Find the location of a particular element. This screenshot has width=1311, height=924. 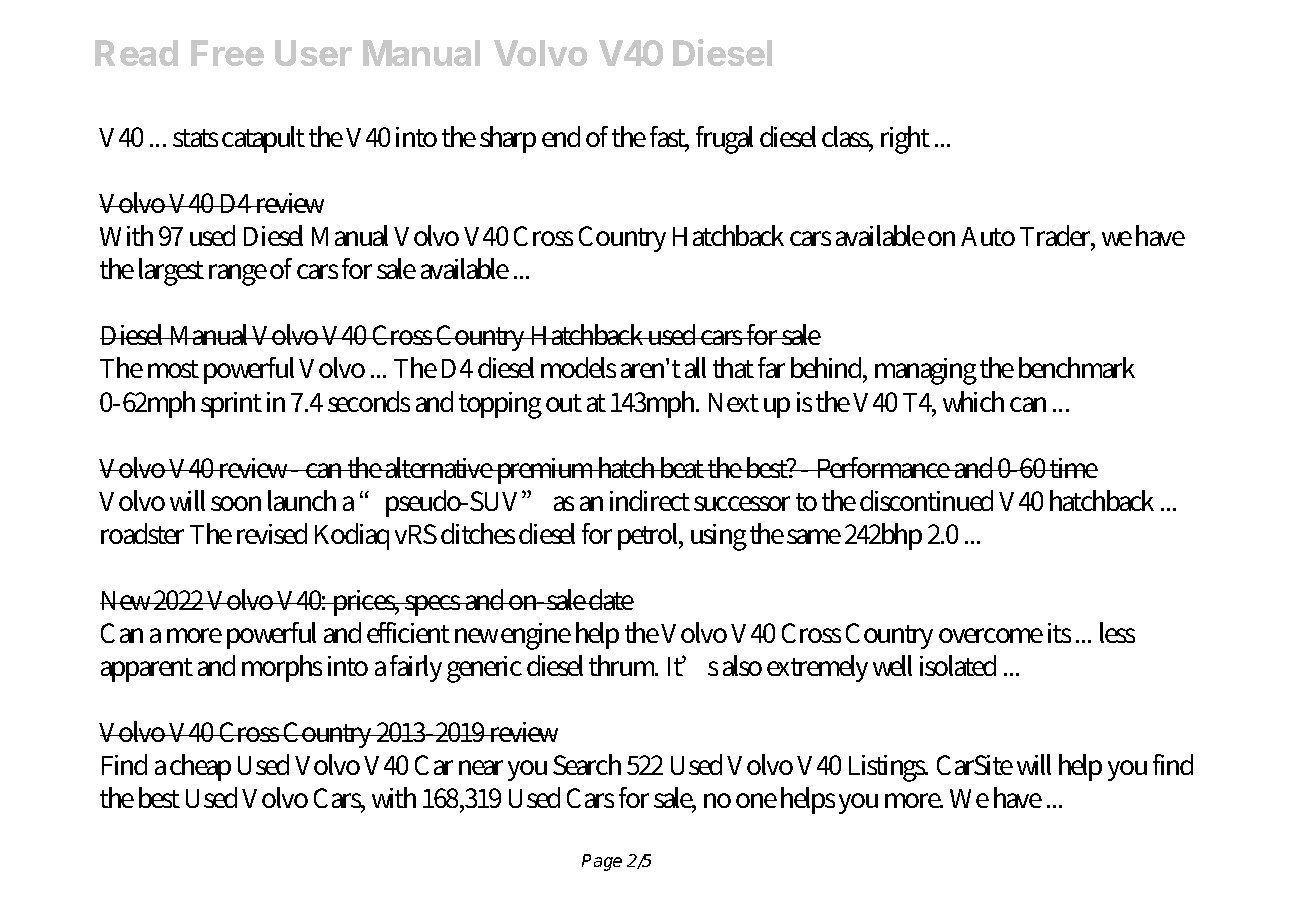

models is located at coordinates (578, 367).
